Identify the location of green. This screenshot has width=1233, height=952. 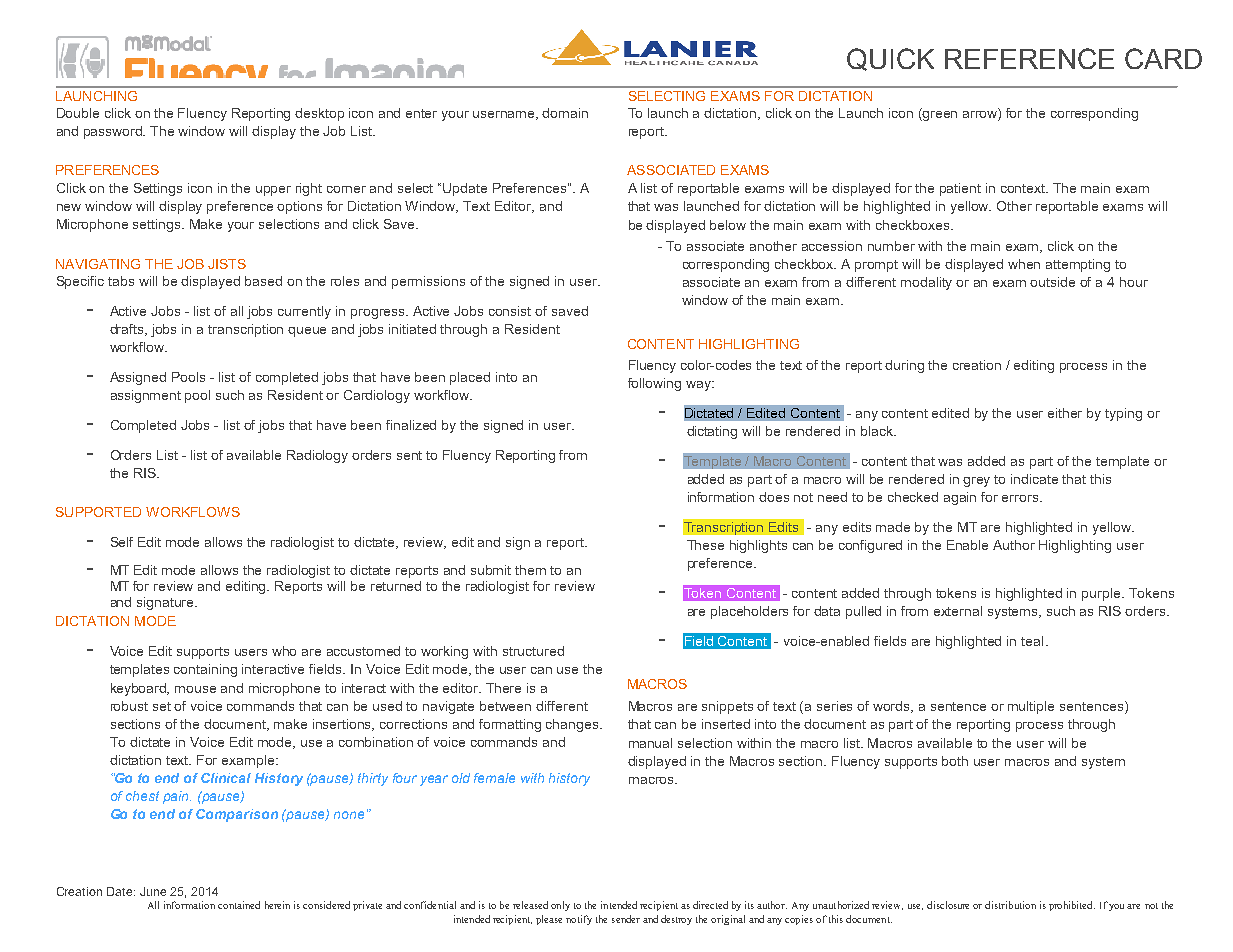
(939, 114).
